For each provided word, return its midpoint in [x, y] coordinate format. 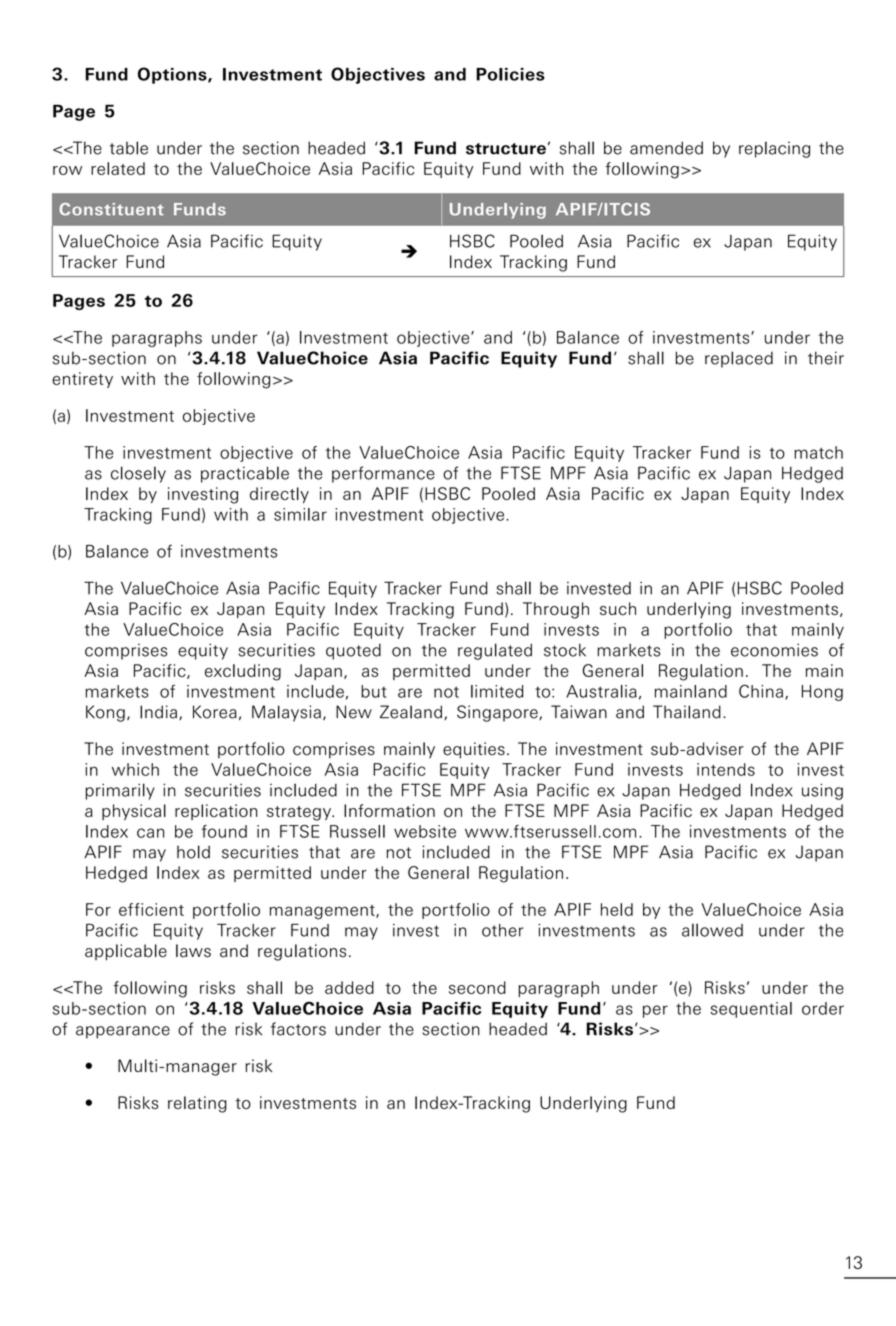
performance [383, 474]
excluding [243, 672]
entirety [82, 380]
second [477, 987]
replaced [739, 359]
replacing [774, 149]
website [425, 831]
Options [173, 75]
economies [774, 650]
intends [726, 769]
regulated [495, 651]
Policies [510, 74]
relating [197, 1104]
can [150, 833]
